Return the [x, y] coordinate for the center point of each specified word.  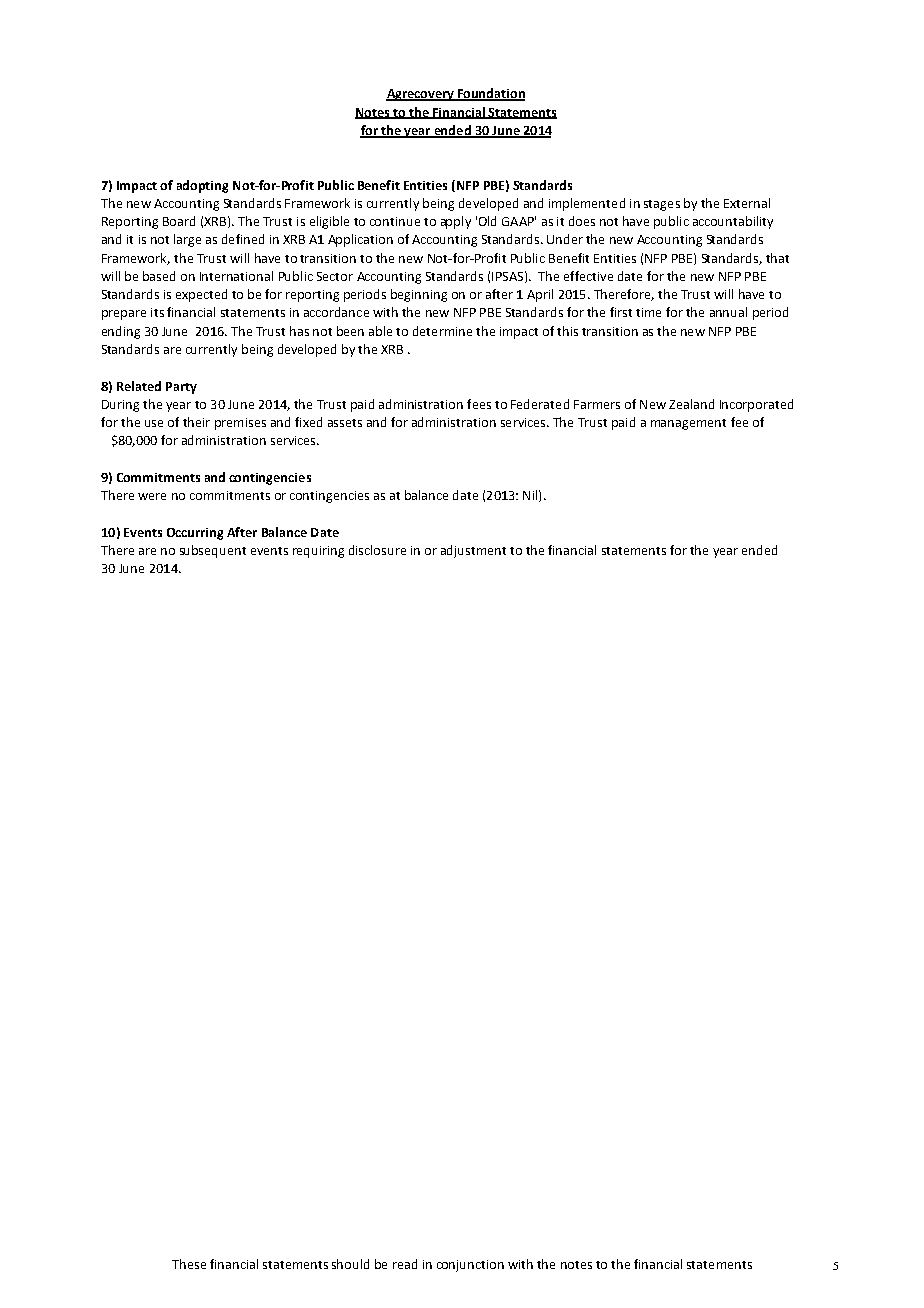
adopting [202, 186]
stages [662, 205]
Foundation [490, 94]
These [189, 1264]
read [405, 1264]
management [688, 424]
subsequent [213, 551]
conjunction [470, 1266]
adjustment [473, 551]
